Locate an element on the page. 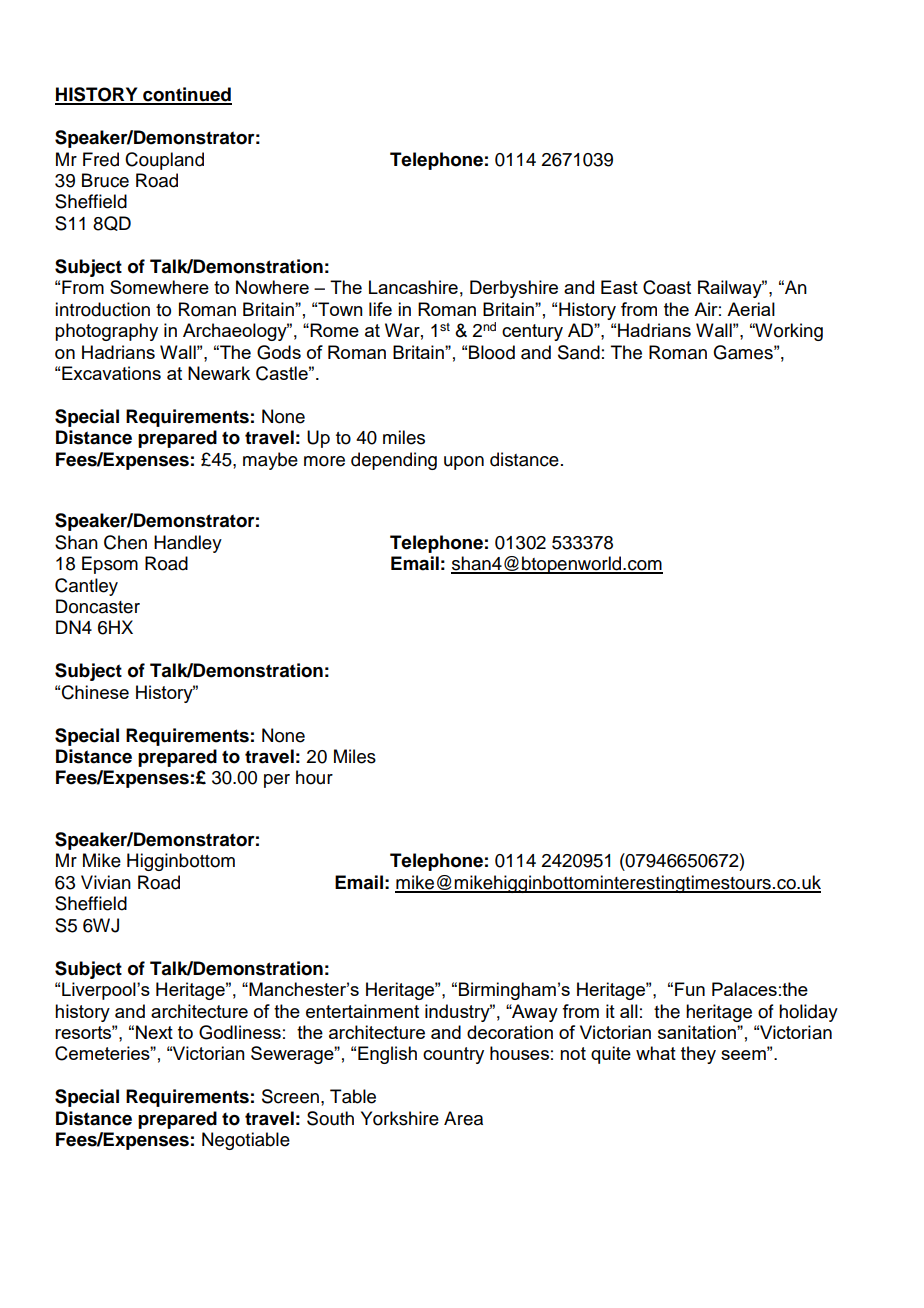 This image has width=924, height=1308. upon is located at coordinates (464, 463).
